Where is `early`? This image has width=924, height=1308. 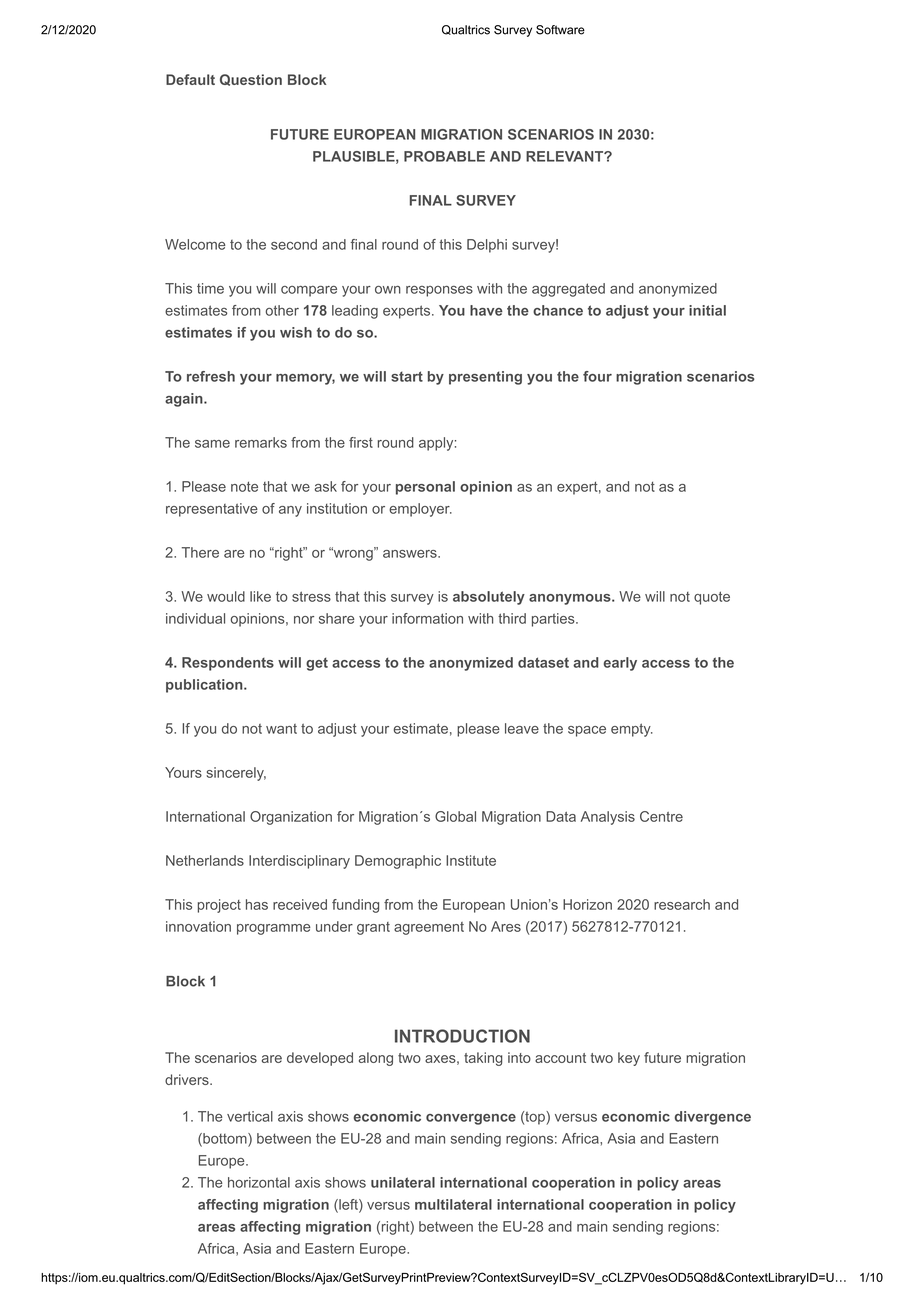 early is located at coordinates (620, 664).
